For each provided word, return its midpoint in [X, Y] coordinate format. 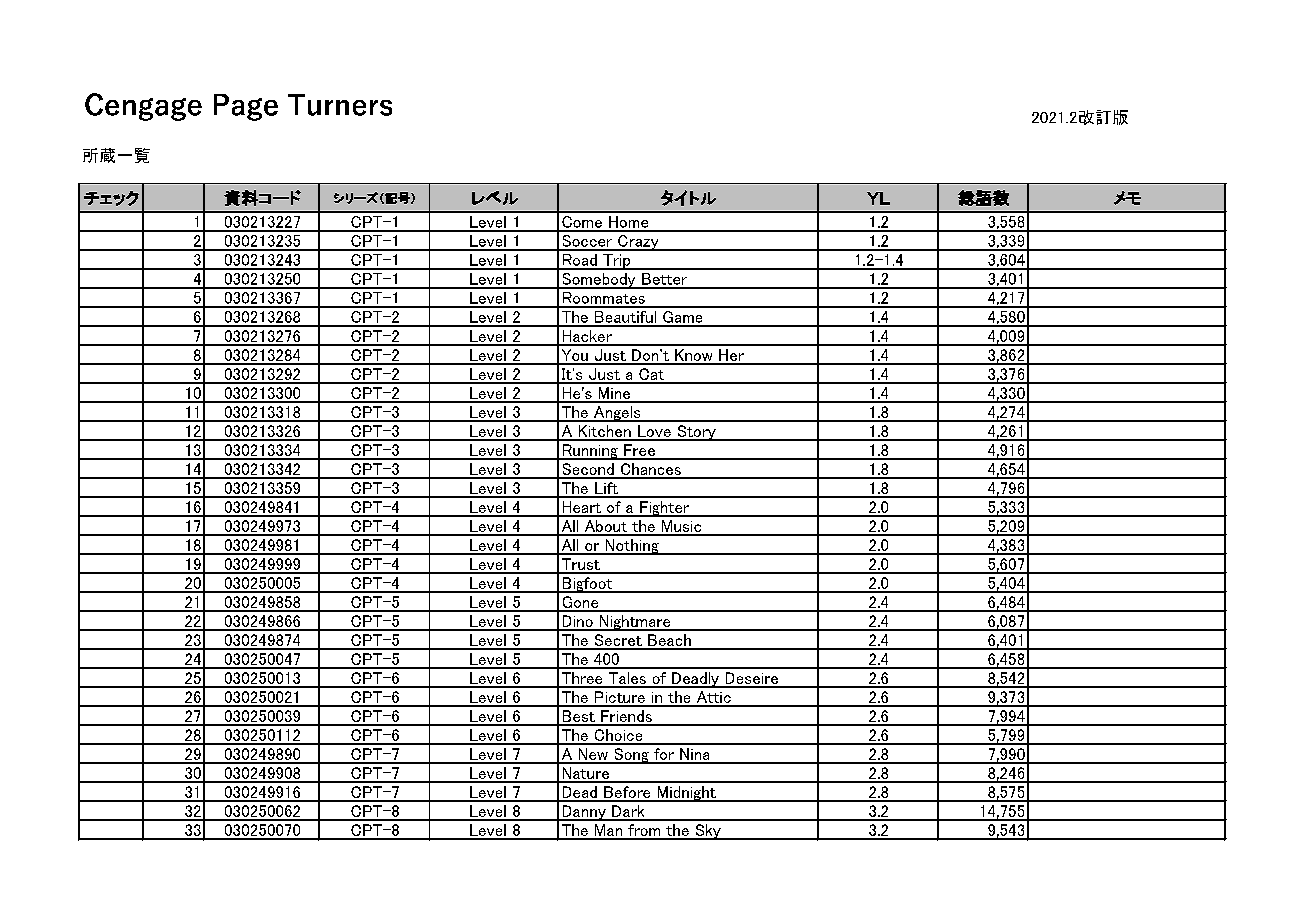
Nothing [632, 547]
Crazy [638, 243]
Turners [340, 105]
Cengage [143, 107]
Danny [584, 813]
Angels [617, 414]
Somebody [599, 281]
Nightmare [635, 623]
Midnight [686, 794]
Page [246, 107]
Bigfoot [587, 585]
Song [631, 756]
